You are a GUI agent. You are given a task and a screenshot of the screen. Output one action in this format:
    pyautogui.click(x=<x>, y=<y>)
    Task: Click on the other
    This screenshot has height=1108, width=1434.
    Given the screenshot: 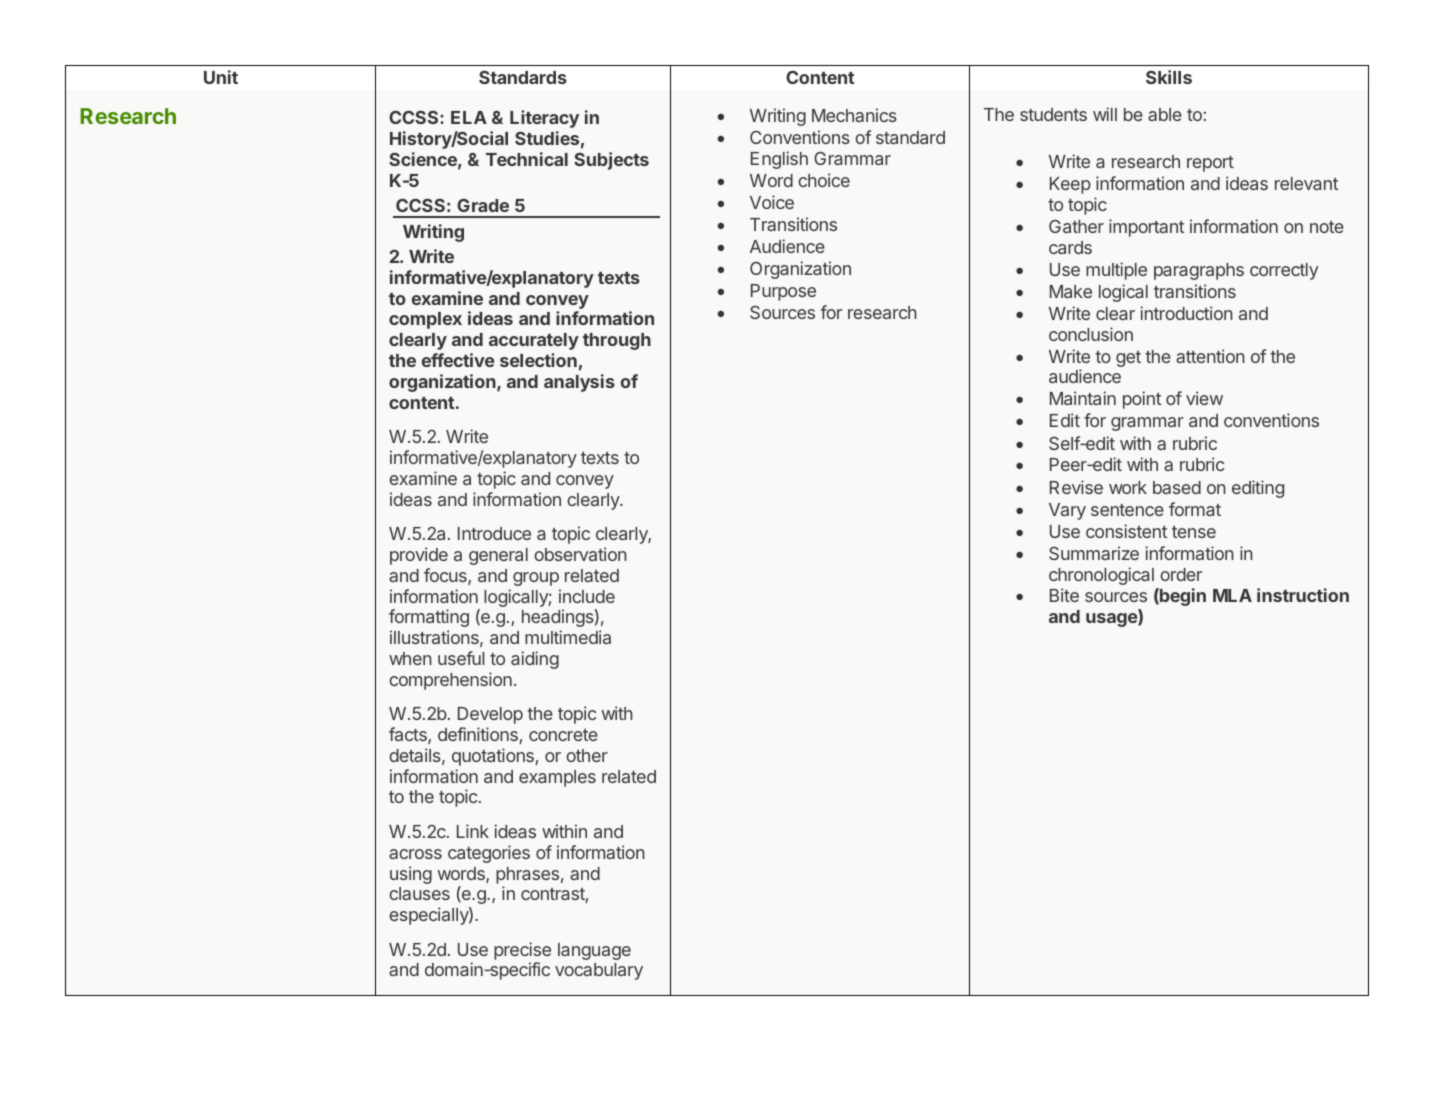 What is the action you would take?
    pyautogui.click(x=587, y=755)
